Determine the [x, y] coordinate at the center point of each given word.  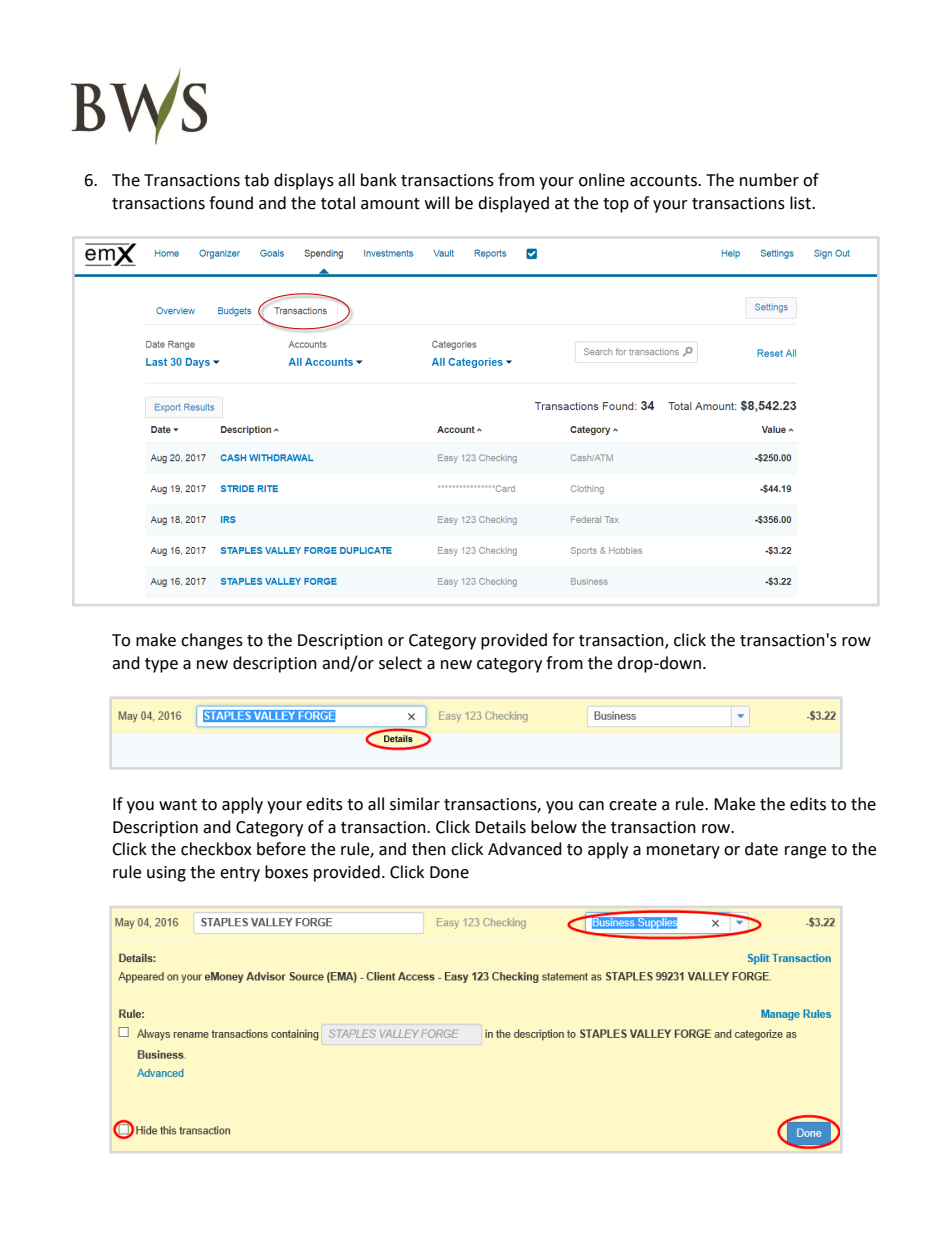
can [591, 806]
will [437, 202]
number [769, 180]
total [338, 203]
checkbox [216, 849]
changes [212, 641]
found [231, 203]
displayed [513, 204]
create [633, 805]
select [400, 663]
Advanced [525, 849]
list [801, 203]
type [161, 665]
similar [415, 804]
